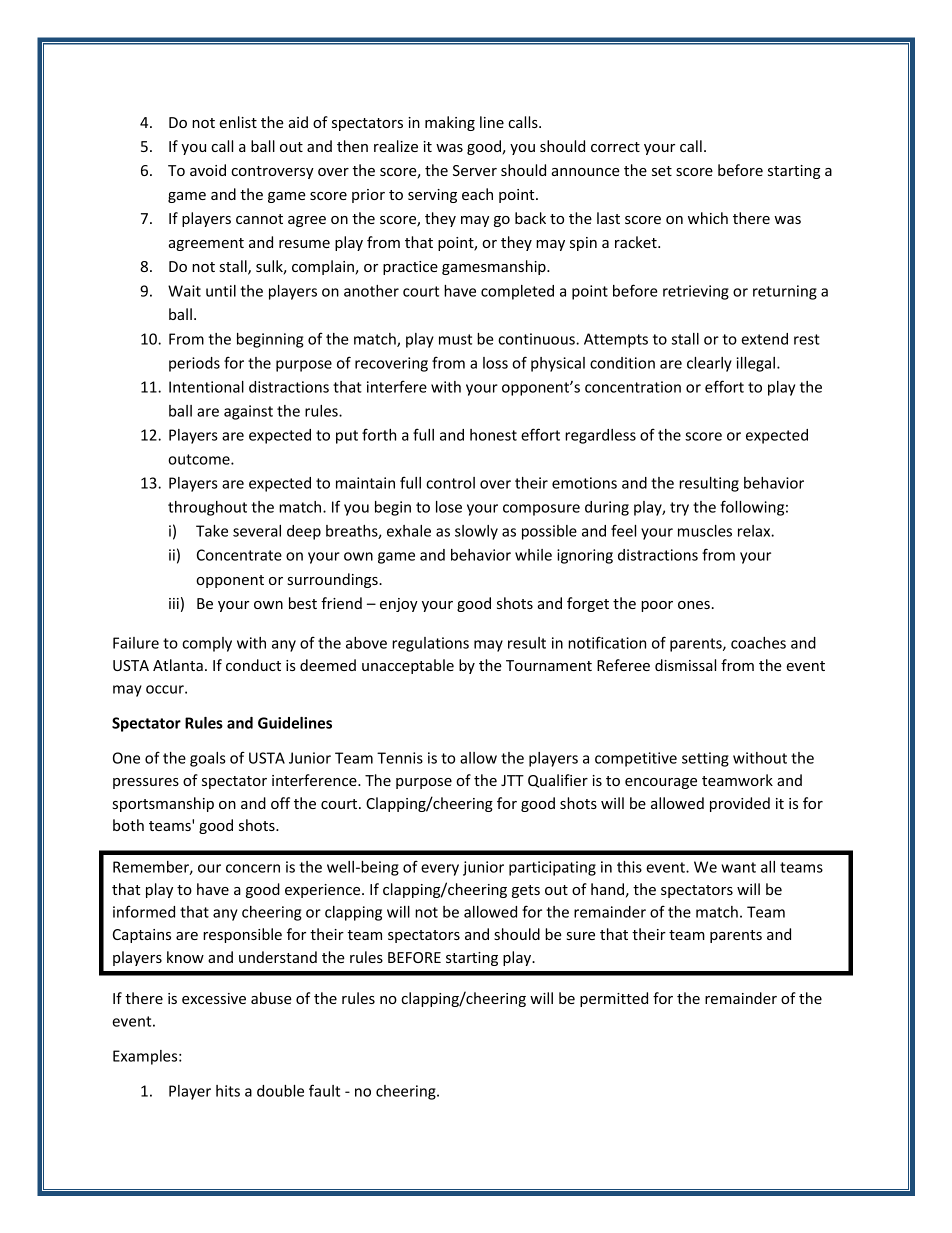 The image size is (952, 1233). I want to click on Server, so click(475, 170).
